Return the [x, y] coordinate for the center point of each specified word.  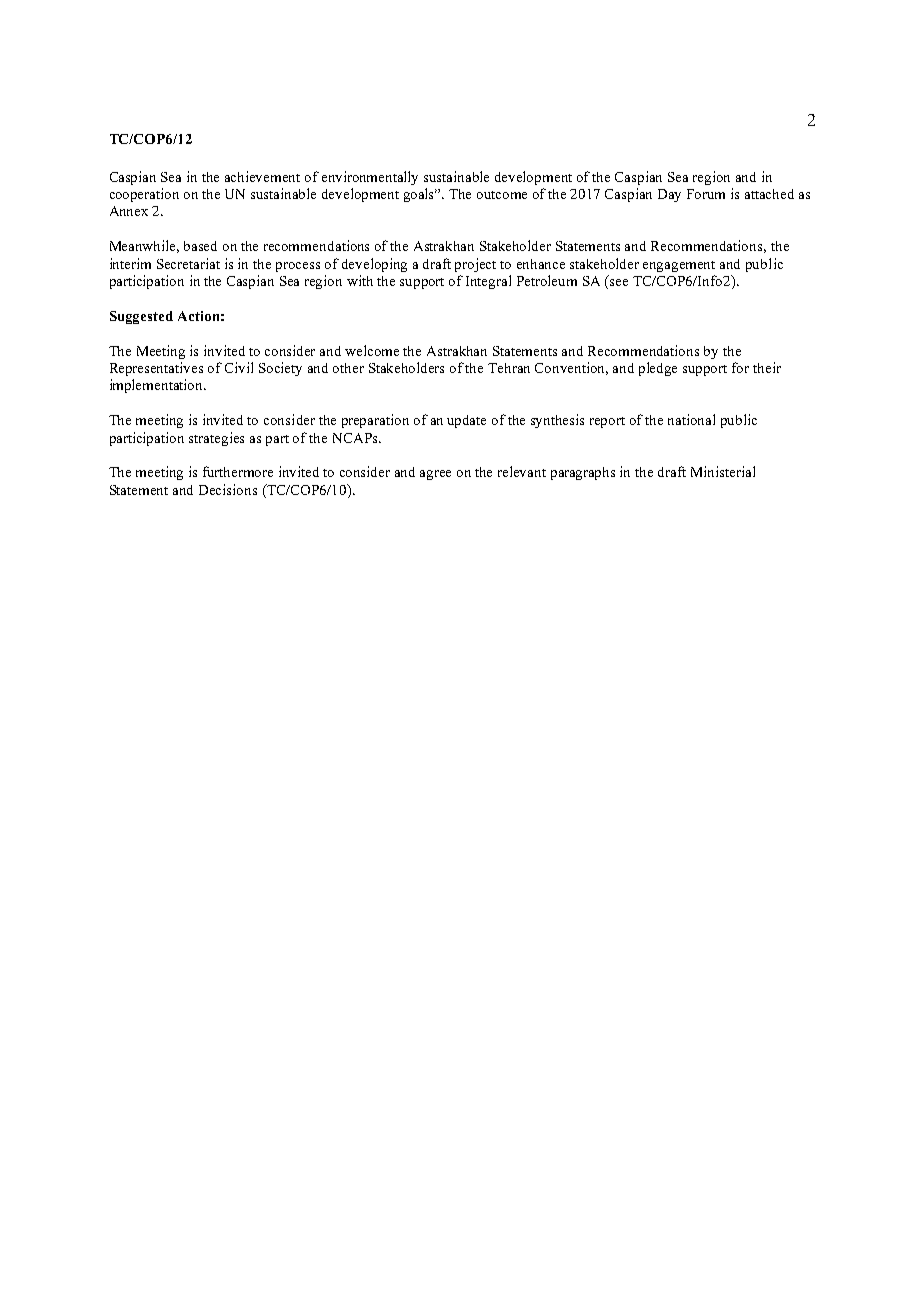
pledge [658, 369]
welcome [372, 350]
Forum [706, 194]
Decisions [228, 489]
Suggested [141, 317]
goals [420, 195]
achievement [262, 176]
